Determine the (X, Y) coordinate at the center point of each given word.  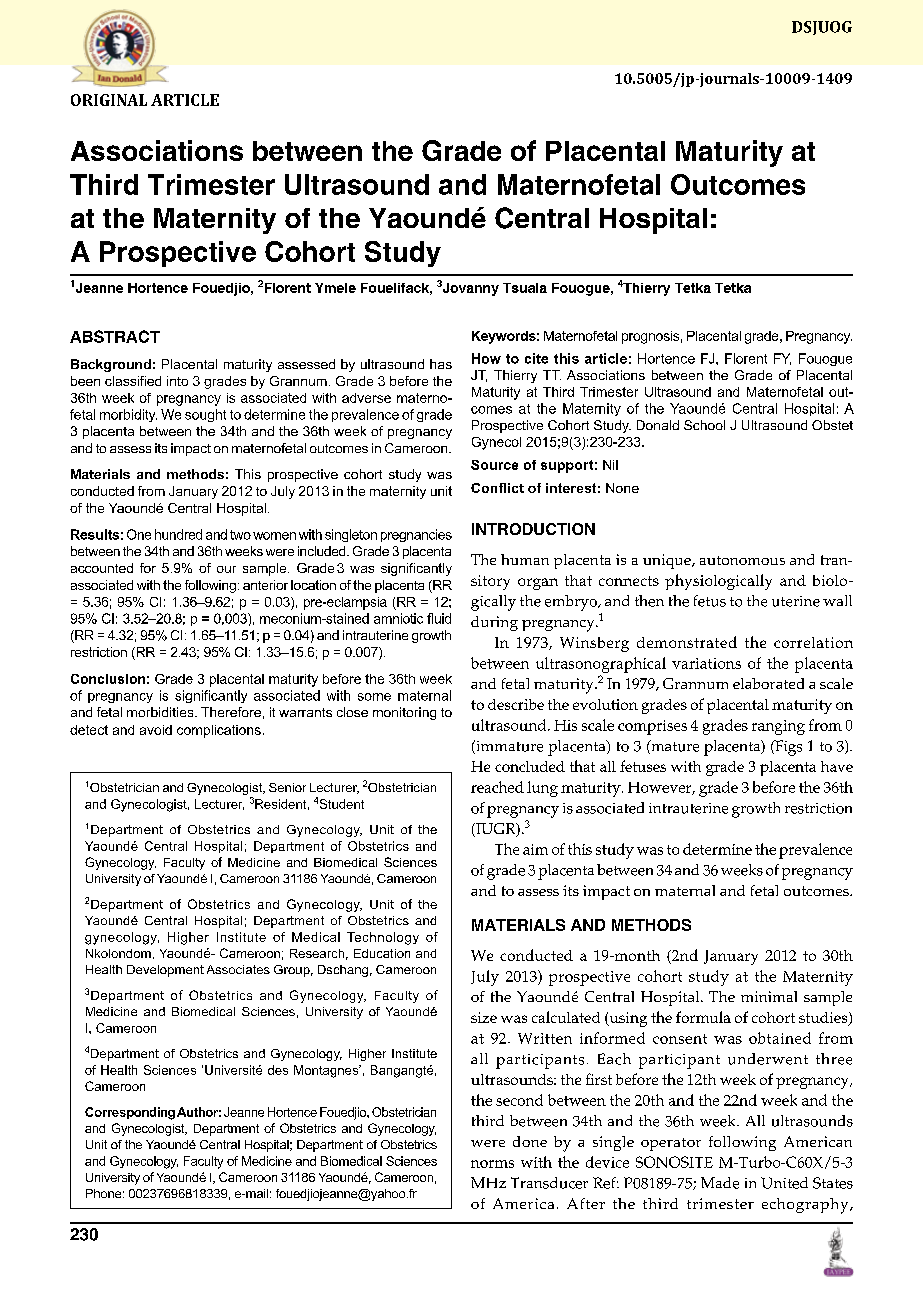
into (177, 381)
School (704, 425)
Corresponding (130, 1113)
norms (492, 1164)
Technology (383, 938)
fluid (439, 618)
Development (165, 971)
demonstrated (687, 642)
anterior (265, 585)
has (441, 364)
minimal (769, 996)
